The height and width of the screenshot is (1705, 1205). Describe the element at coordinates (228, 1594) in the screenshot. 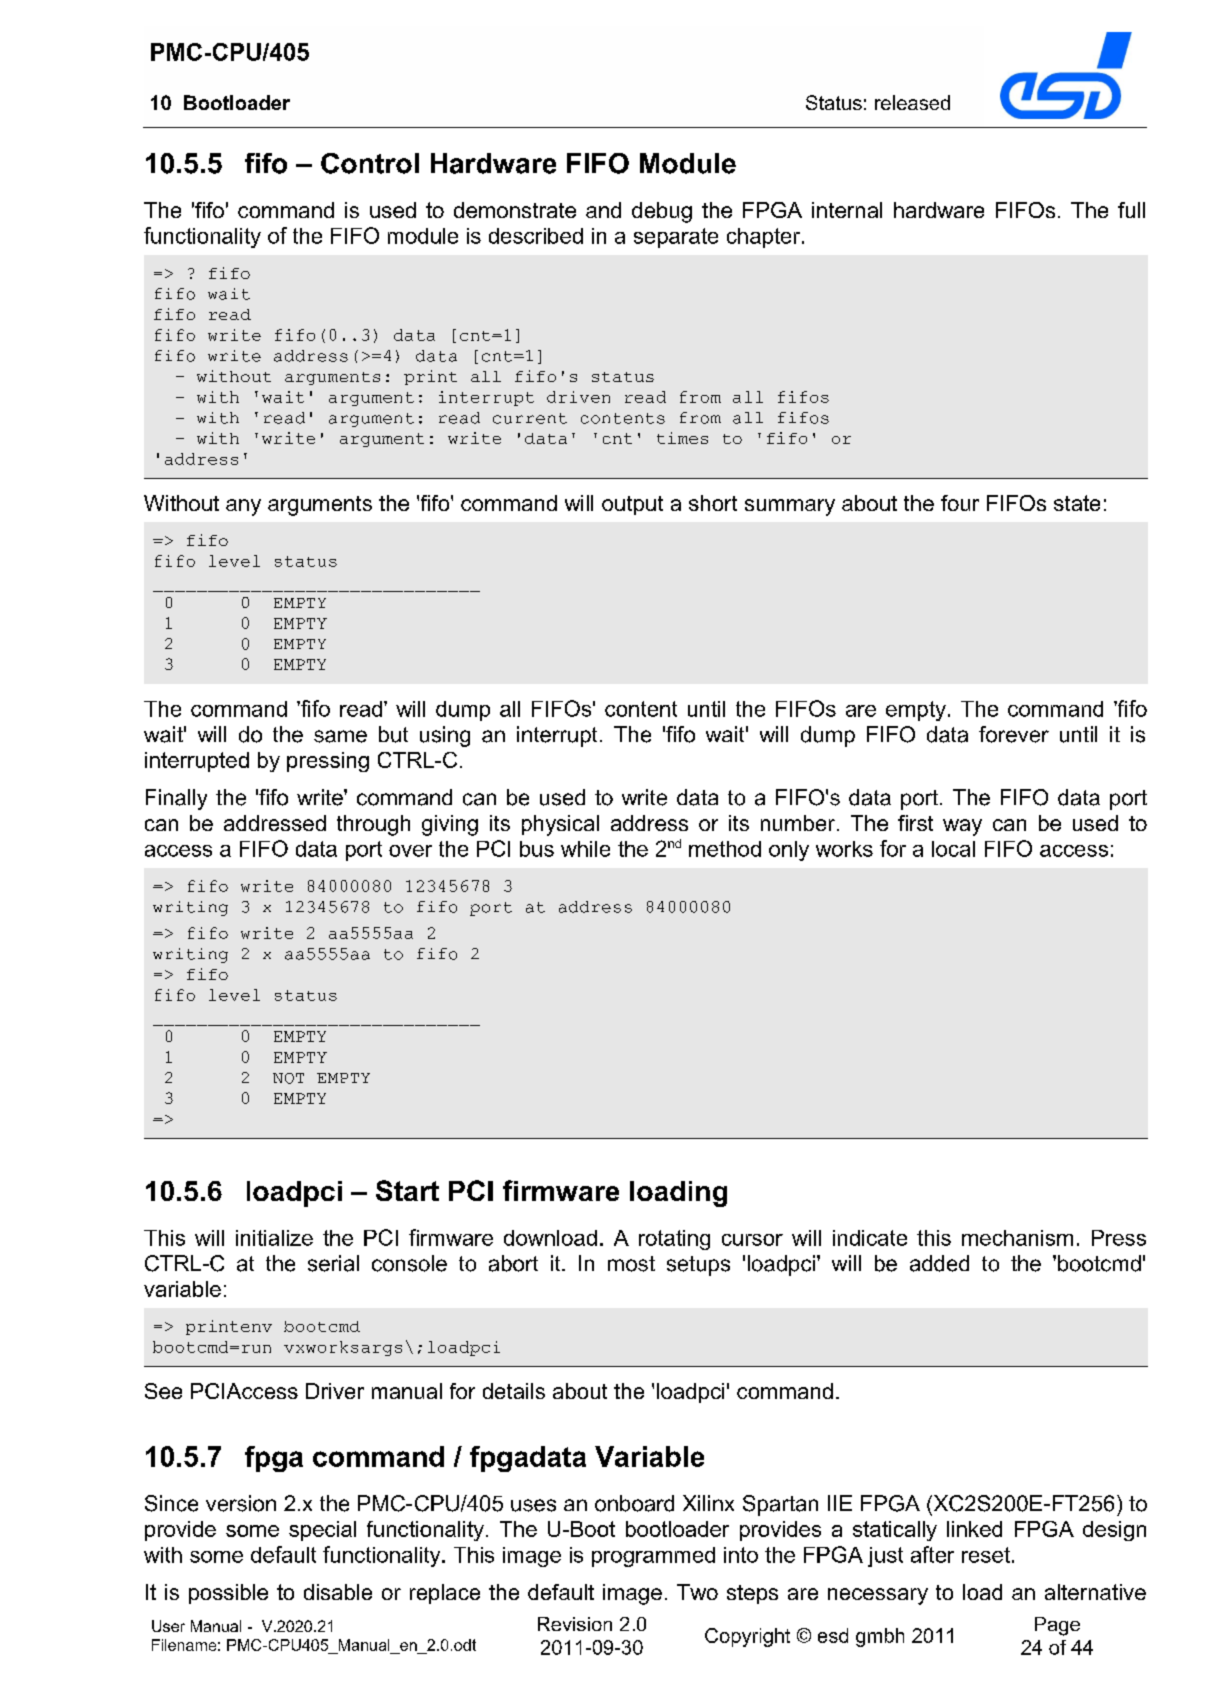

I see `possible` at that location.
